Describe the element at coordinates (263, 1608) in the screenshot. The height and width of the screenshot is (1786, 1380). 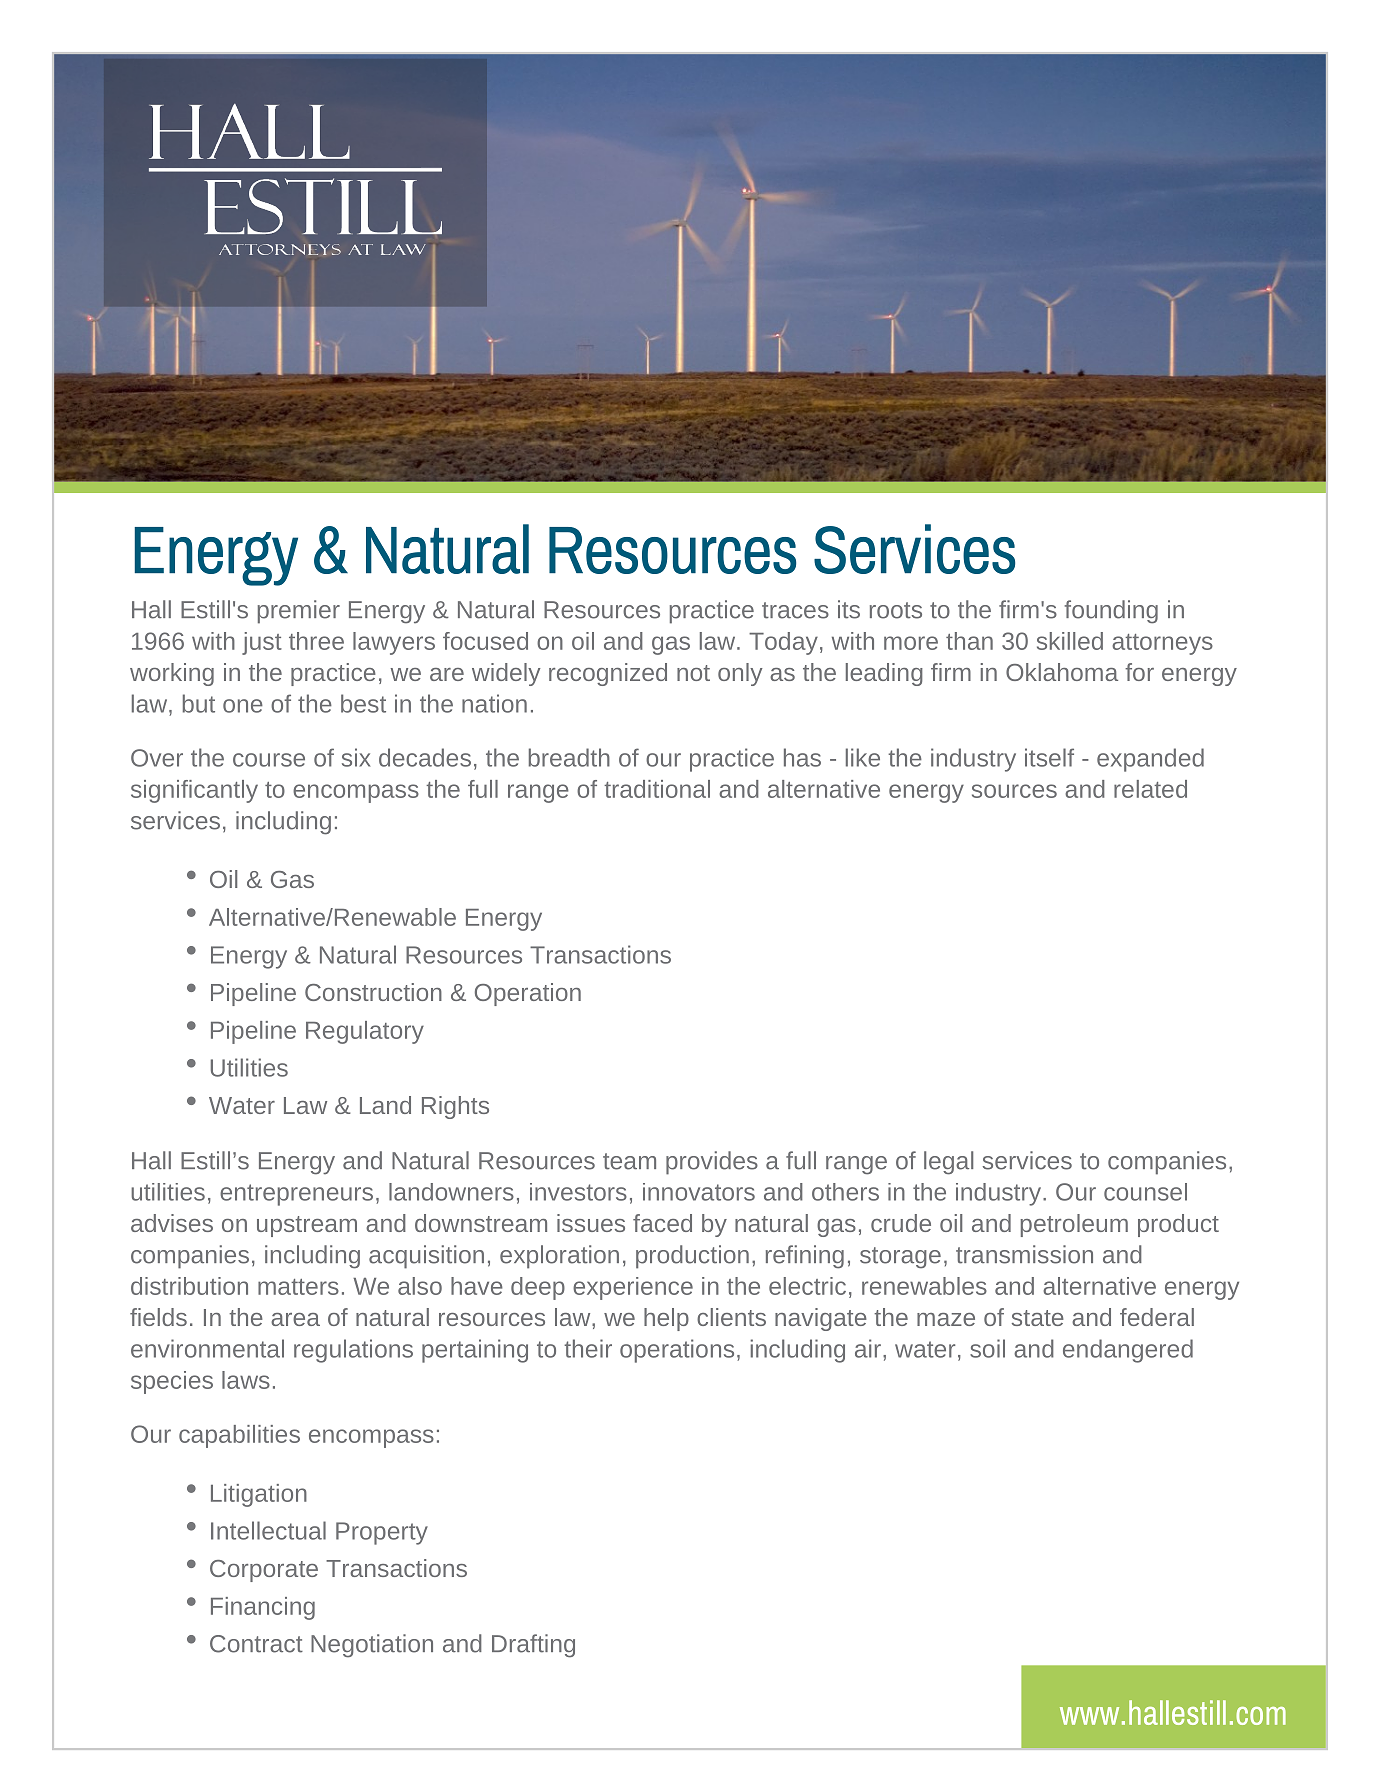
I see `Financing` at that location.
